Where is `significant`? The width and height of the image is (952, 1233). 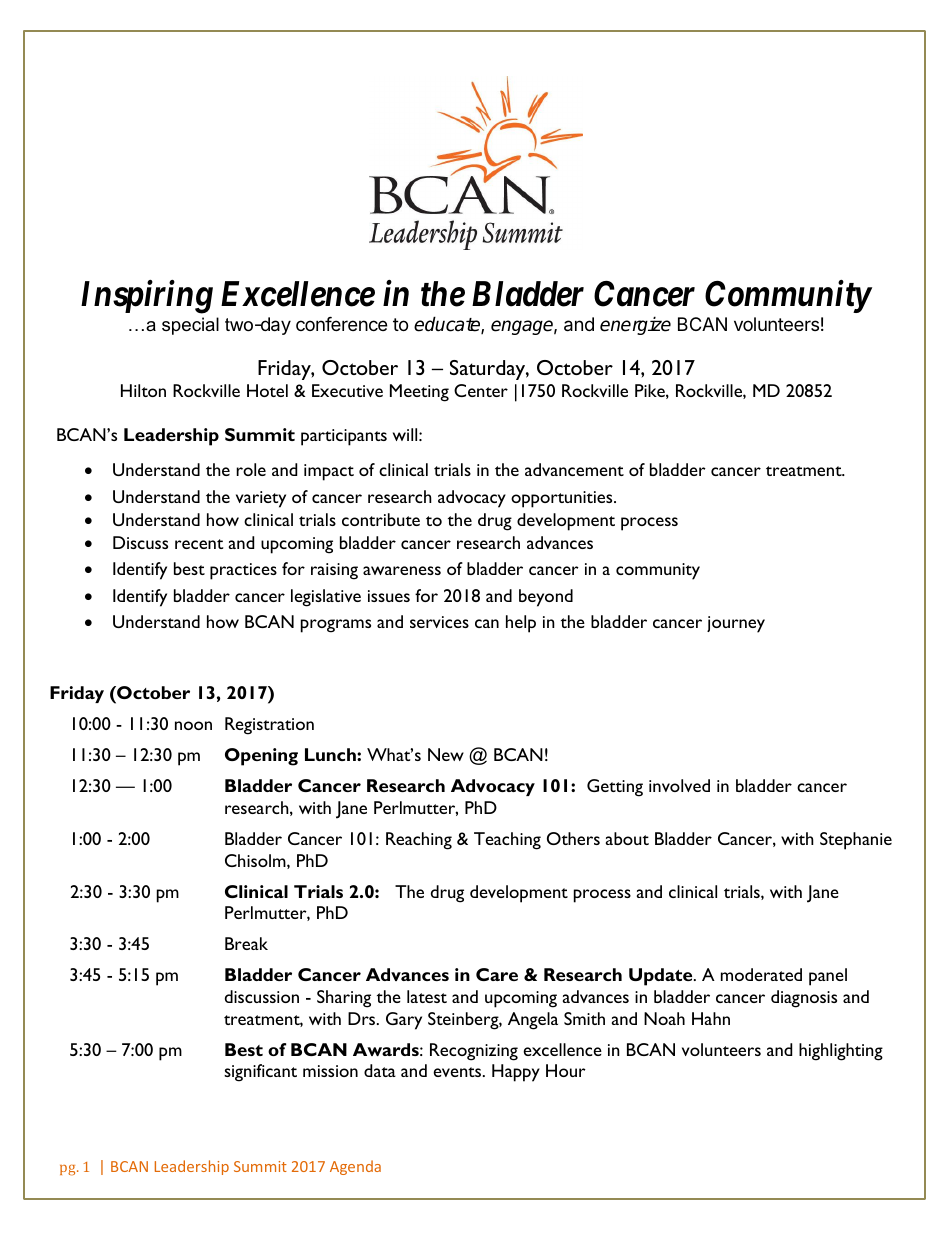
significant is located at coordinates (260, 1073).
